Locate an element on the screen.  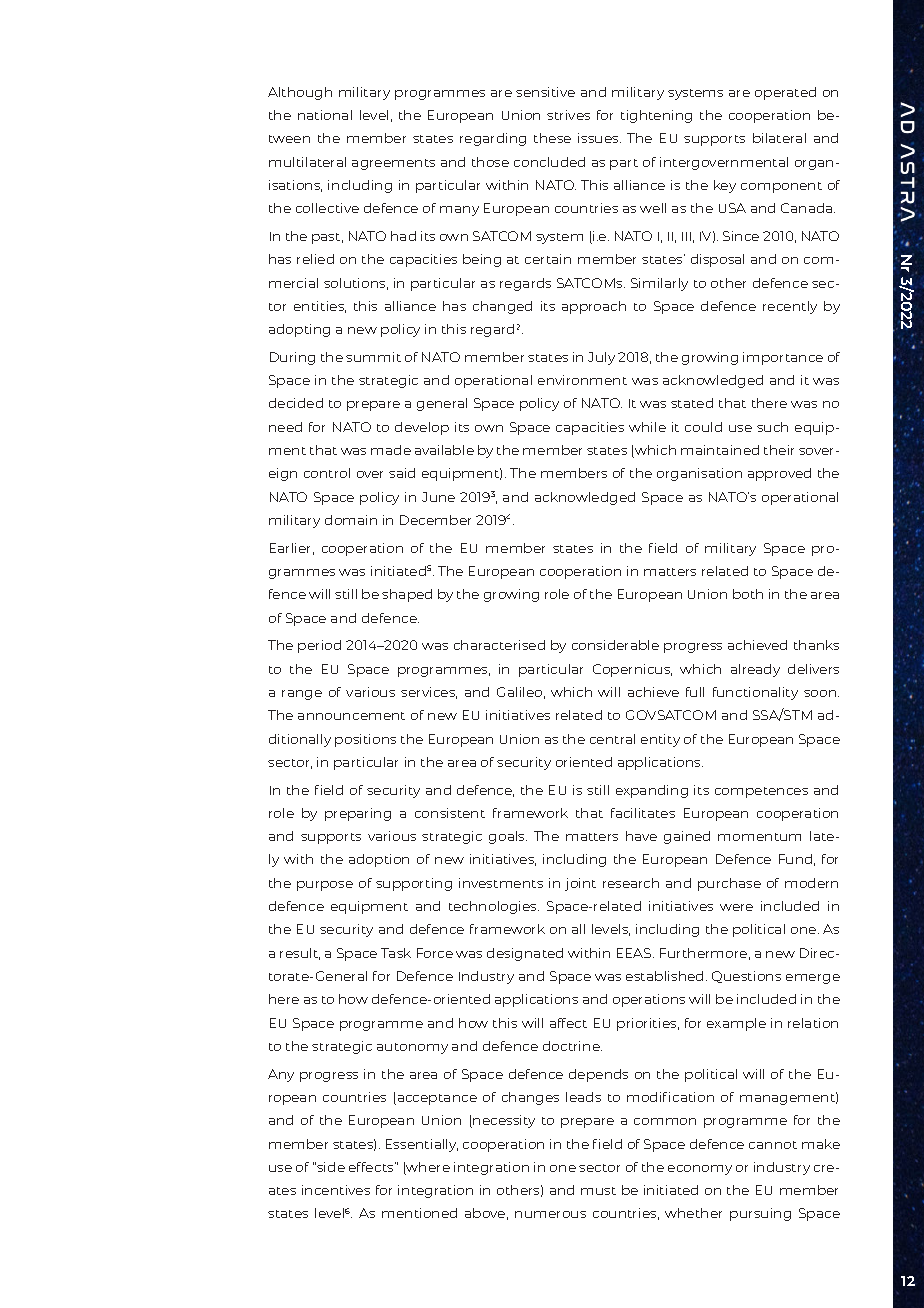
were is located at coordinates (736, 907).
